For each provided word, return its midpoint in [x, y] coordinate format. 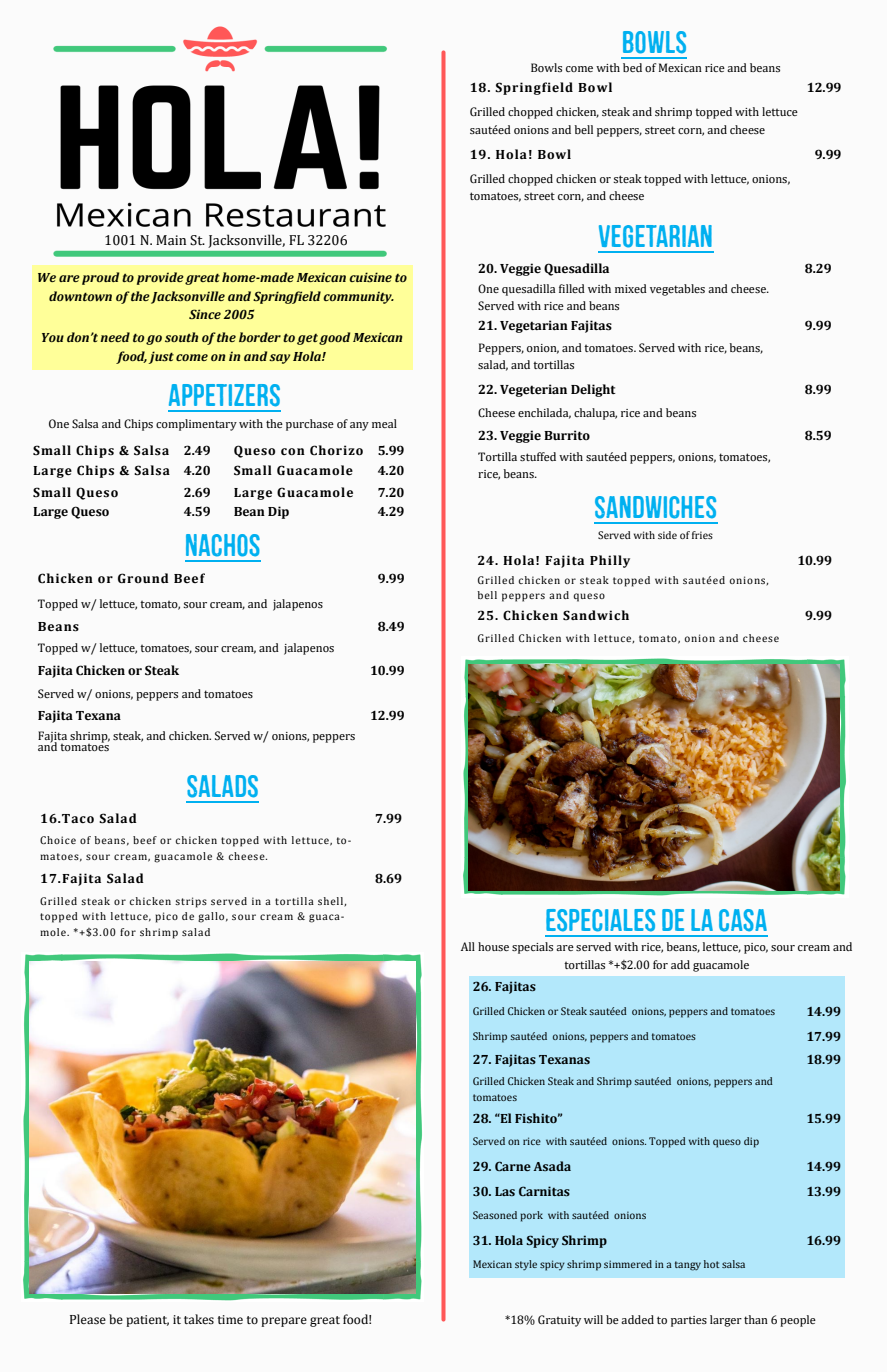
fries [702, 535]
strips [191, 902]
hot [712, 1264]
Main [171, 240]
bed [632, 67]
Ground [143, 578]
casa [743, 920]
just [161, 357]
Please [88, 1319]
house [493, 946]
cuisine [370, 277]
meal [384, 423]
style [526, 1265]
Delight [593, 390]
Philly [610, 561]
